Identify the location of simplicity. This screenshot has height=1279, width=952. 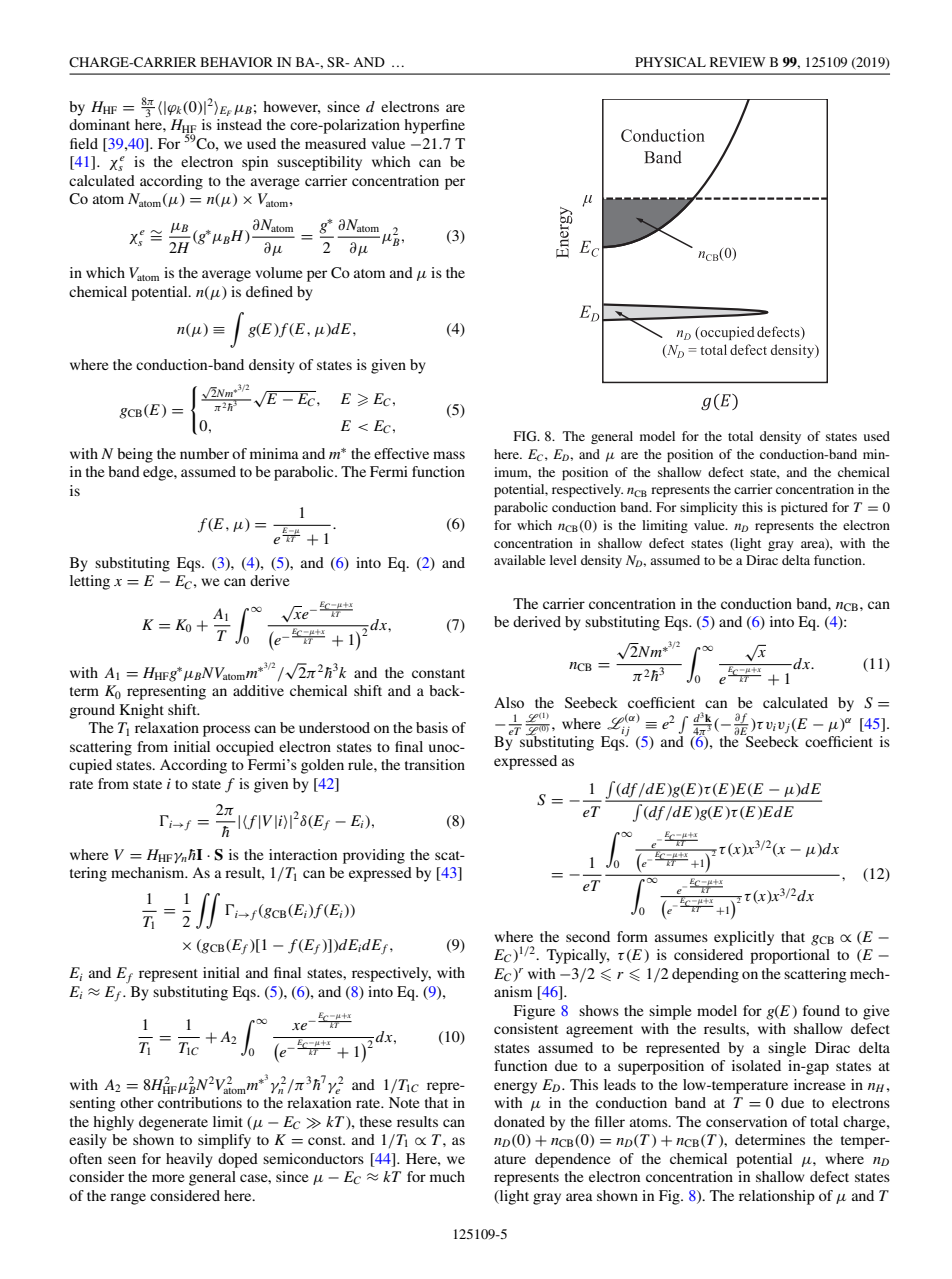
(709, 508).
